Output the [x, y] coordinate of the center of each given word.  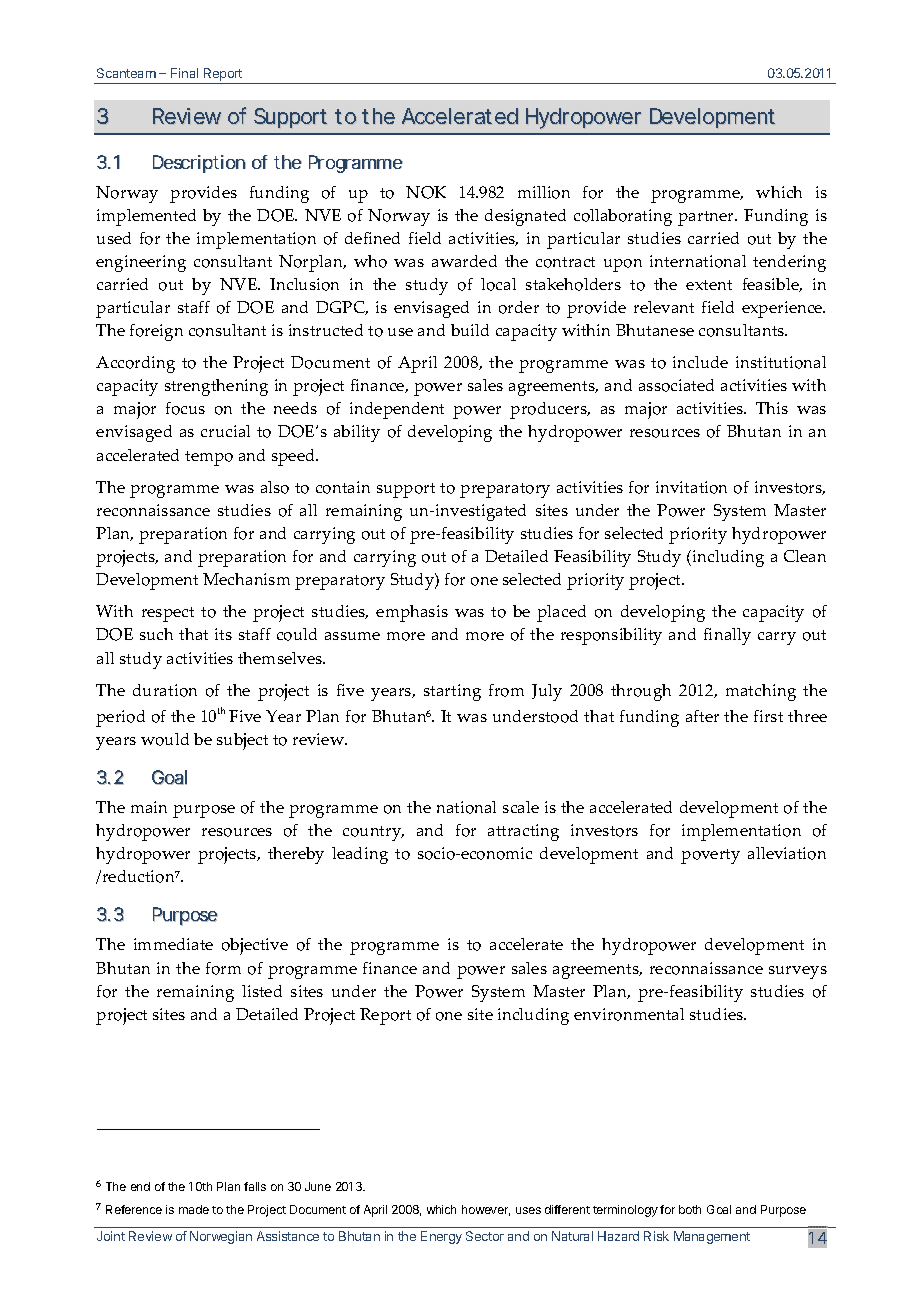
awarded [464, 261]
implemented [146, 217]
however [486, 1210]
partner [707, 218]
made [194, 1209]
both [690, 1209]
